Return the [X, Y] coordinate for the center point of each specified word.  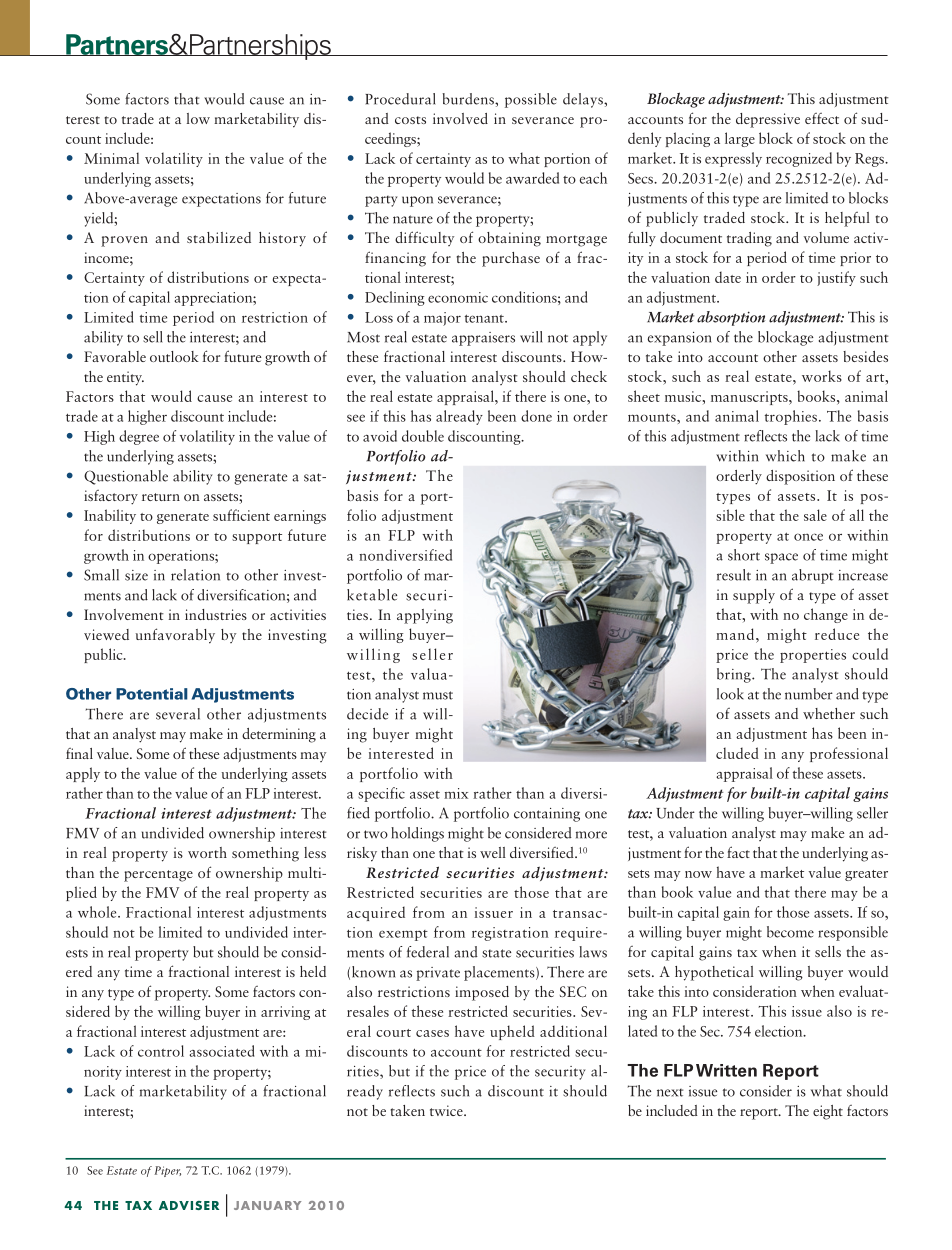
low [198, 118]
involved [460, 118]
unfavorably [175, 636]
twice [447, 1110]
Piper [167, 1171]
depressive [768, 120]
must [438, 695]
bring [735, 675]
